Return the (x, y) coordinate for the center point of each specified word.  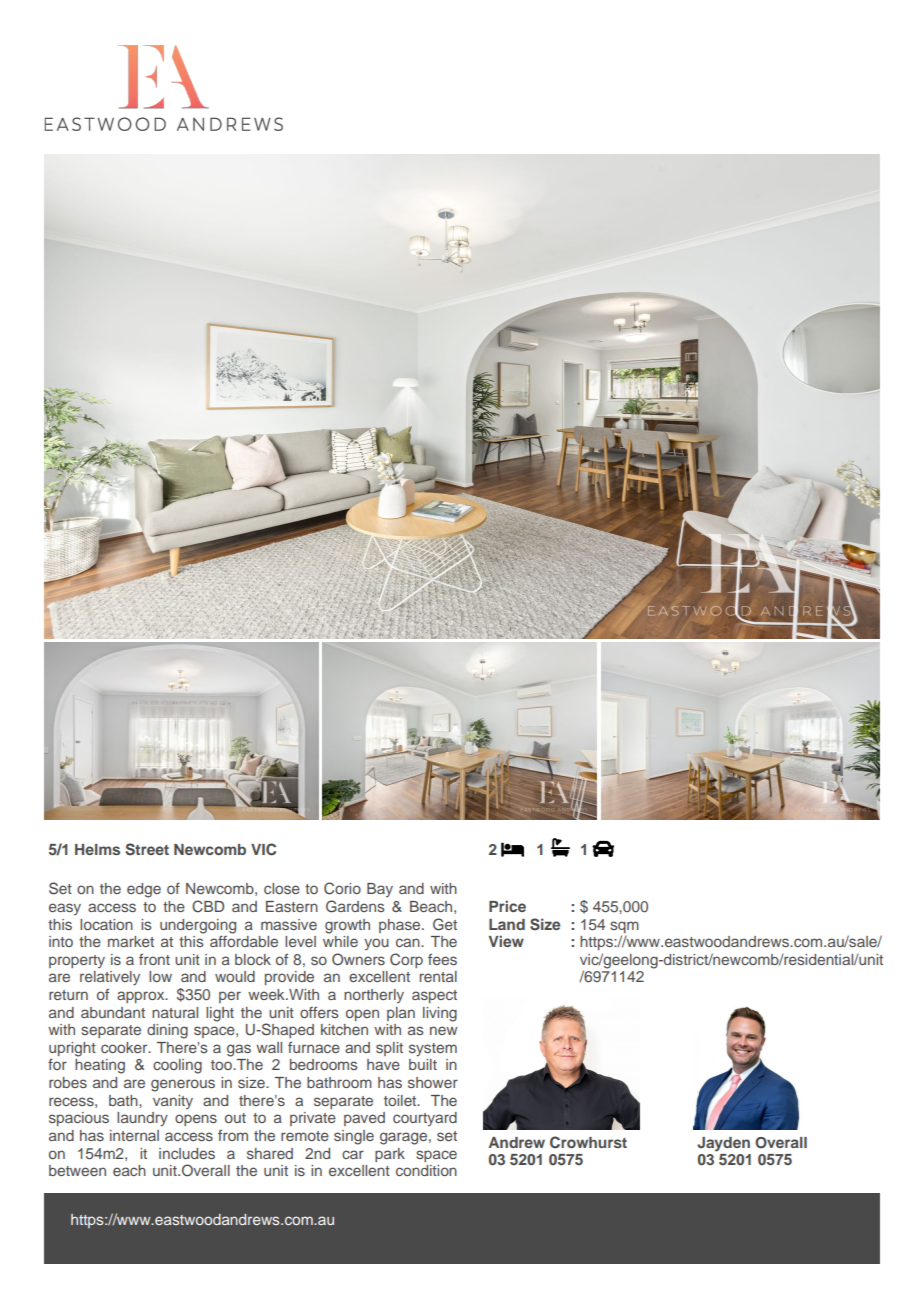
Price (507, 906)
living (440, 1014)
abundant (113, 1012)
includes (187, 1153)
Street (147, 849)
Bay (380, 890)
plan (401, 1014)
